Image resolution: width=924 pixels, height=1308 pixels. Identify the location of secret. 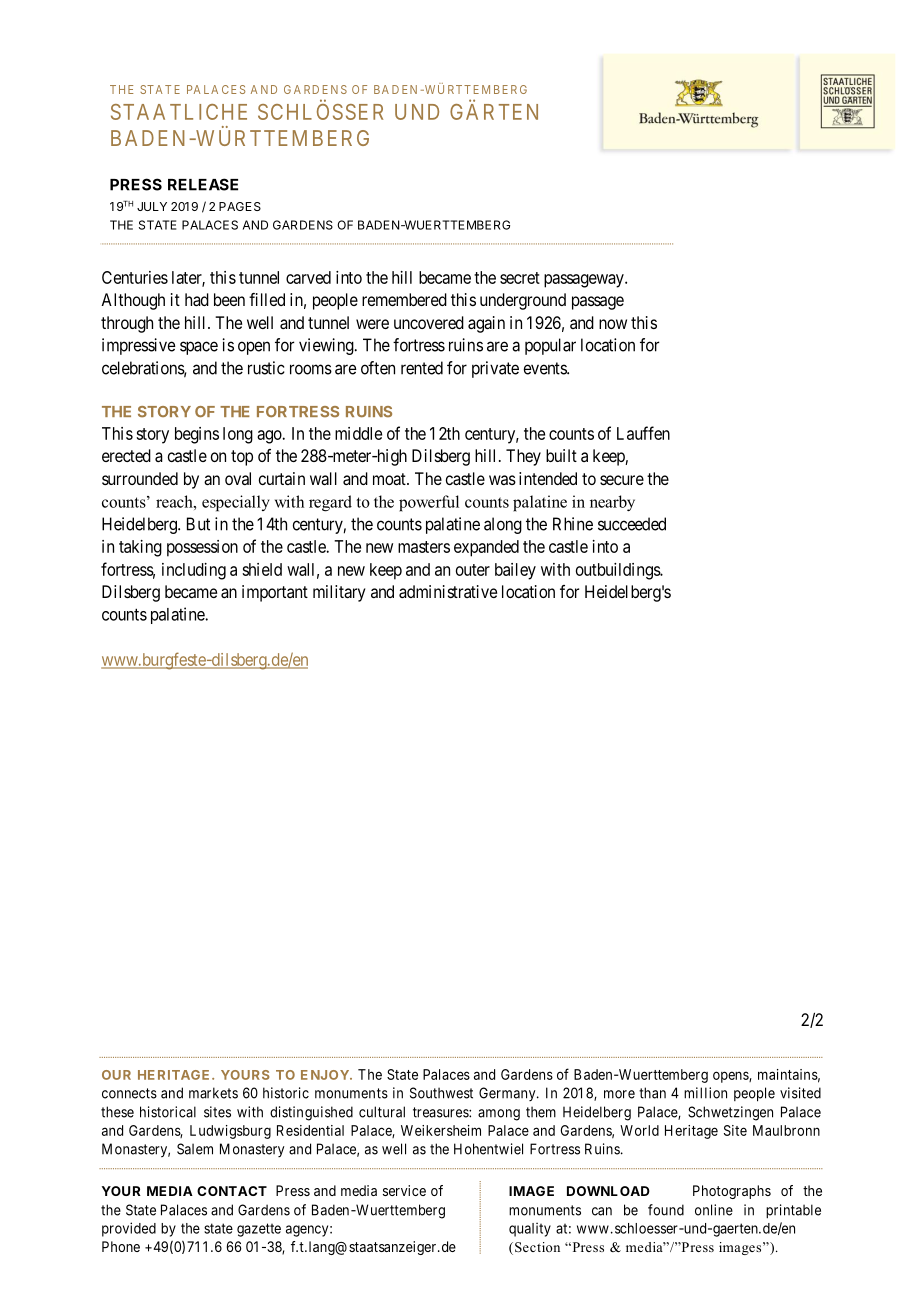
(520, 278).
